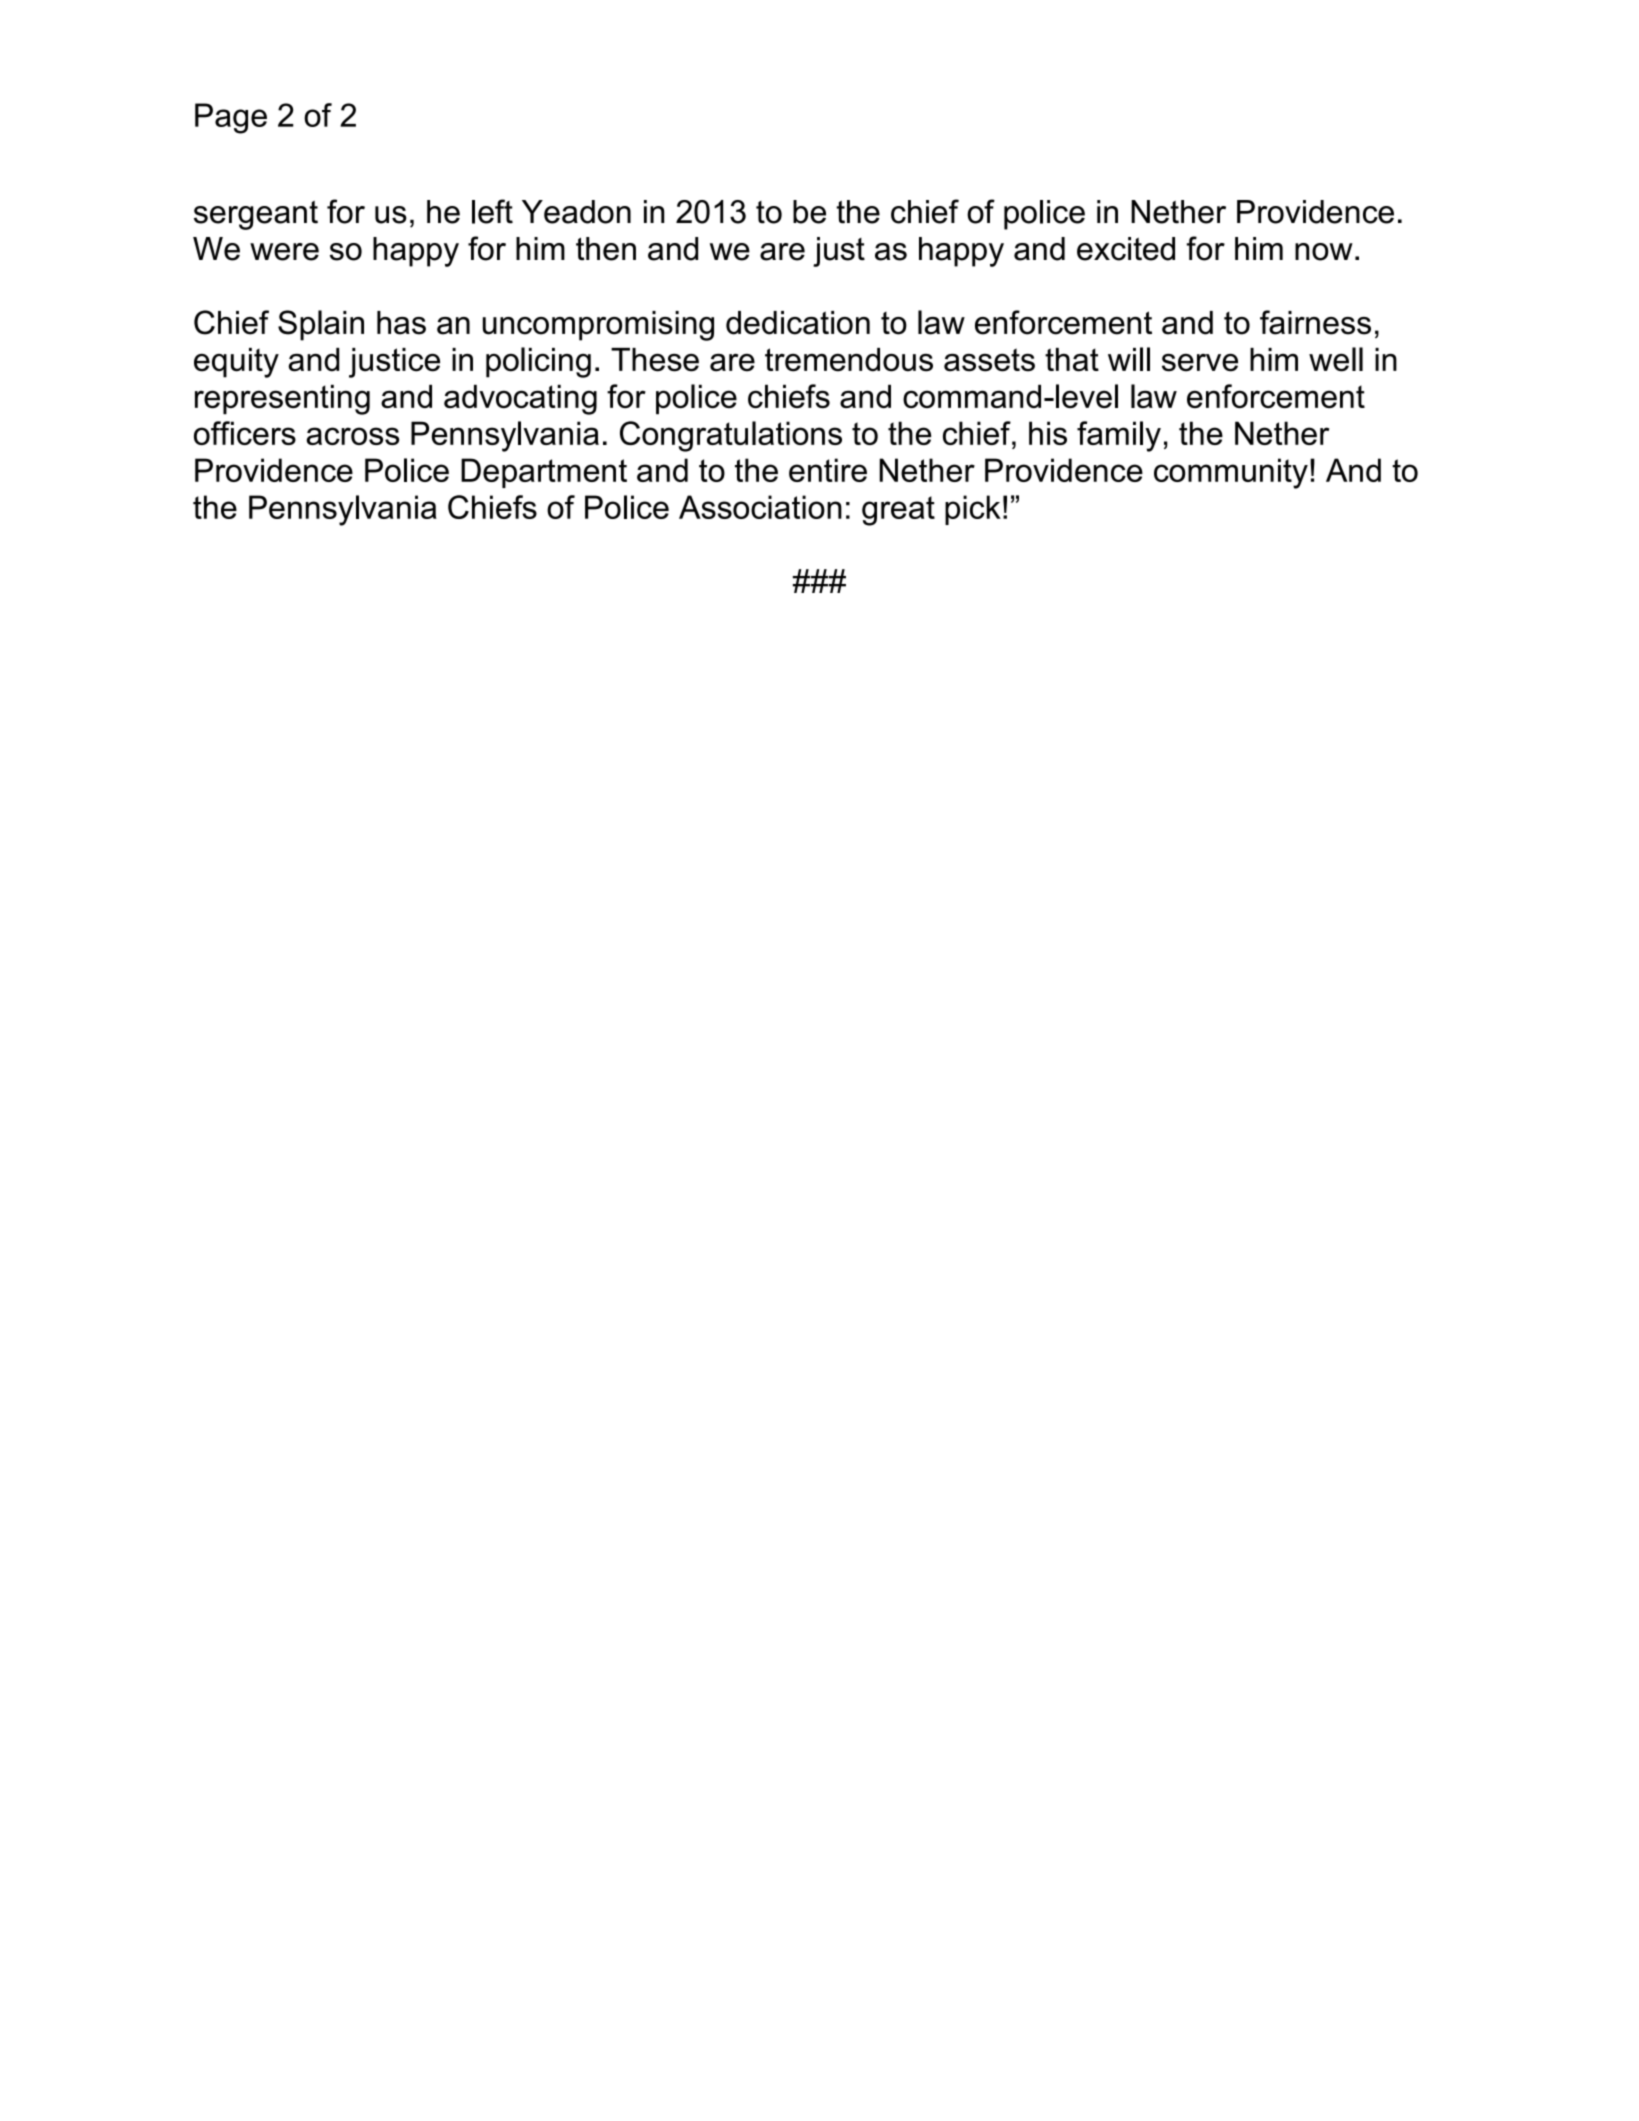 The image size is (1639, 2121). Describe the element at coordinates (760, 507) in the page. I see `Association` at that location.
